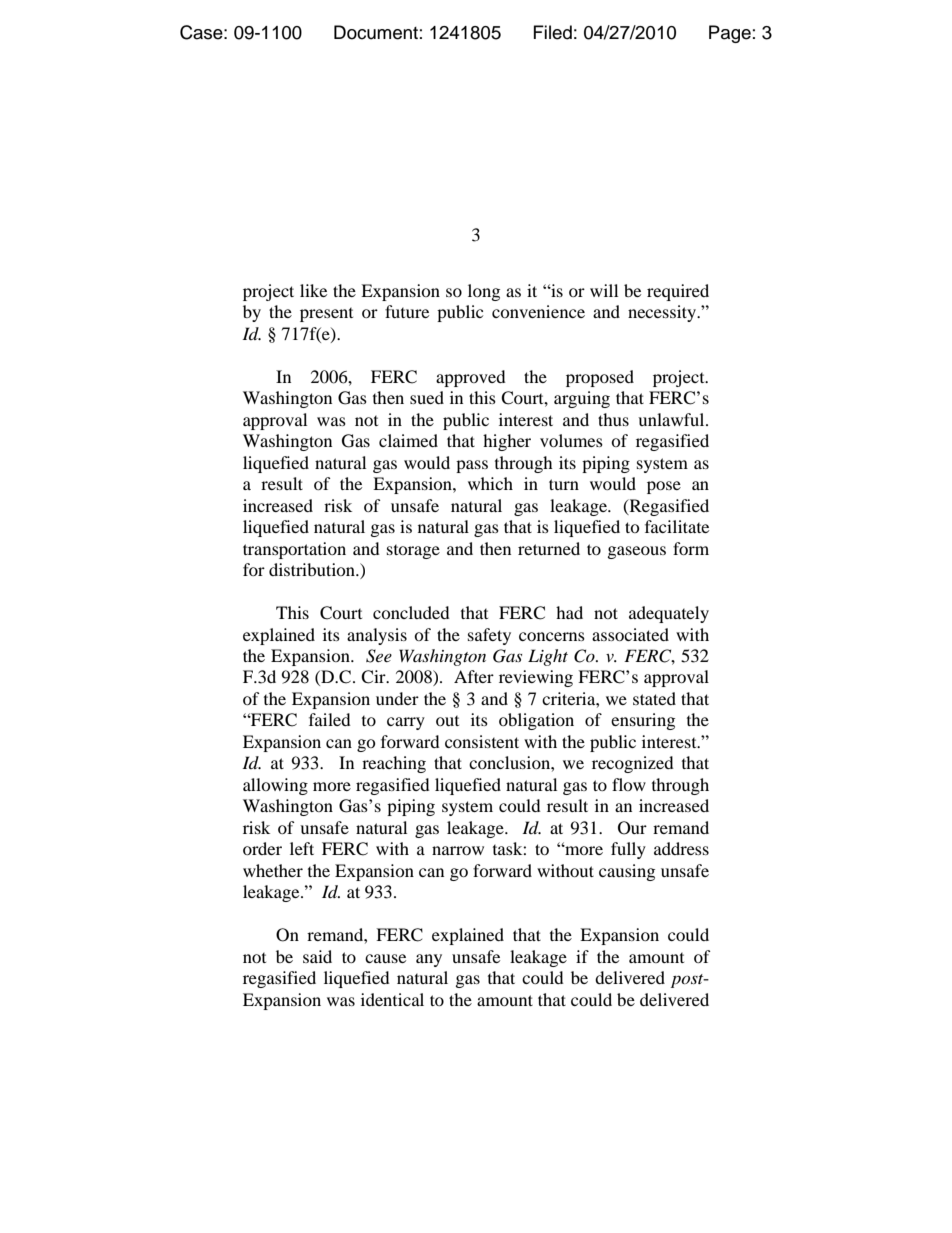  What do you see at coordinates (317, 956) in the screenshot?
I see `said` at bounding box center [317, 956].
